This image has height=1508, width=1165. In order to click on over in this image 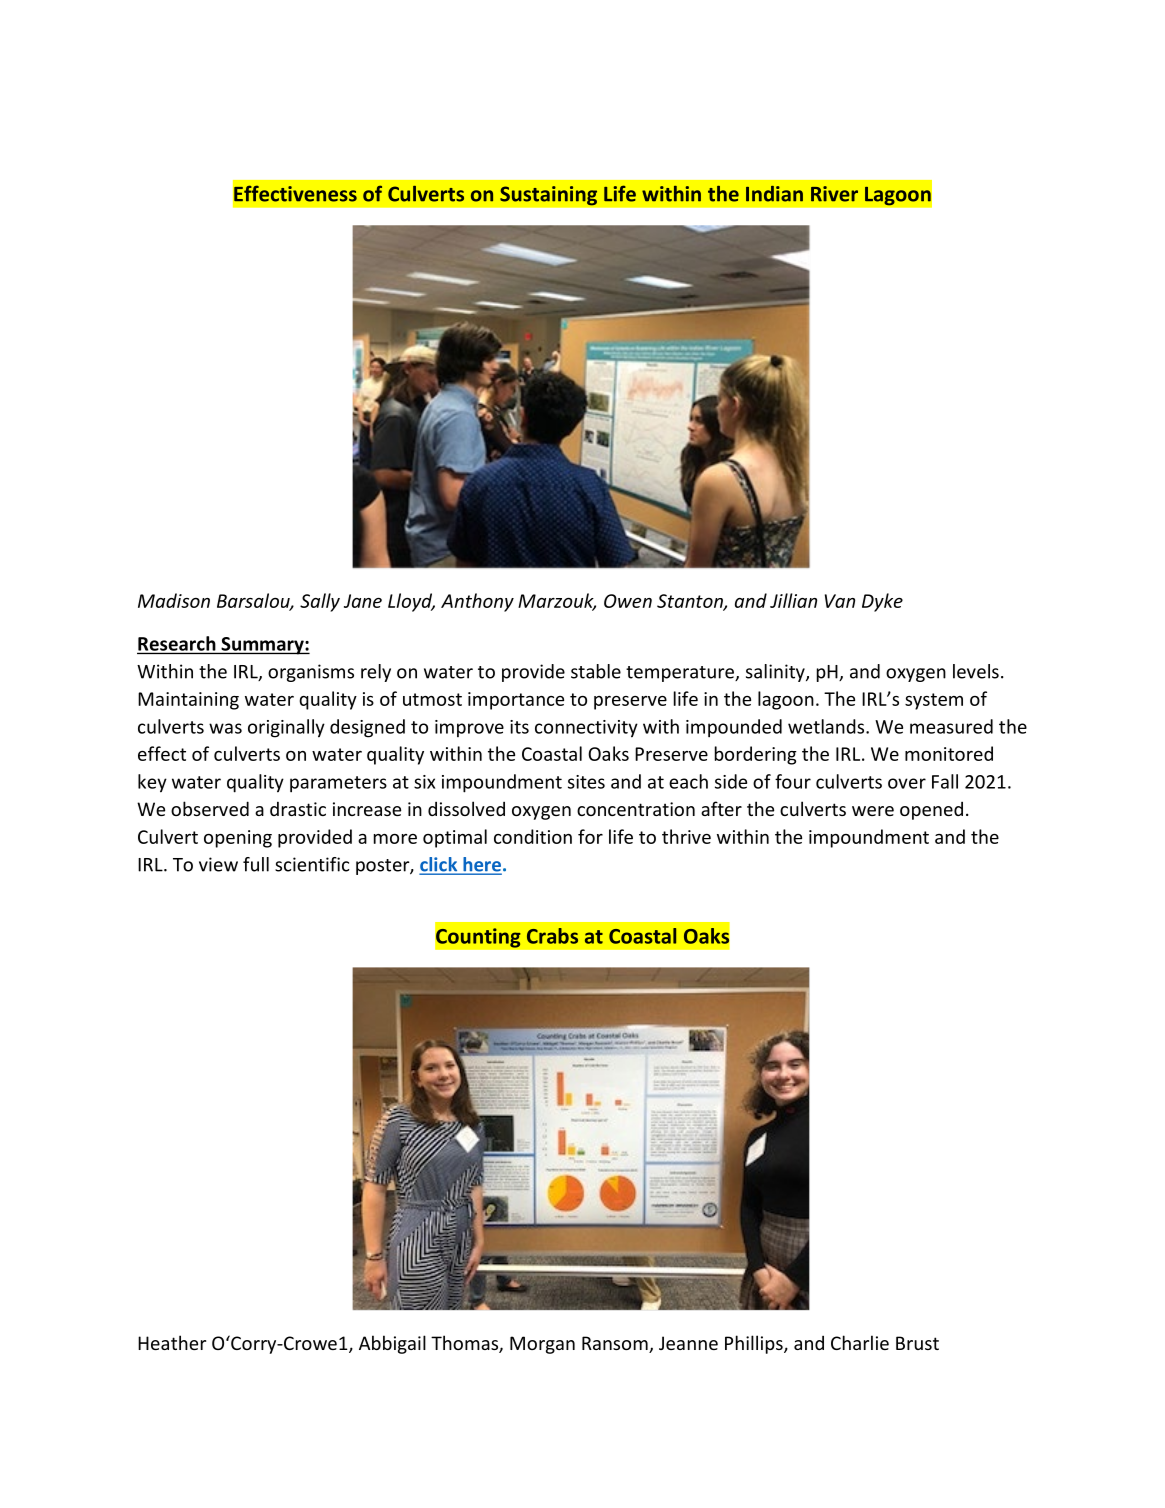, I will do `click(907, 783)`.
